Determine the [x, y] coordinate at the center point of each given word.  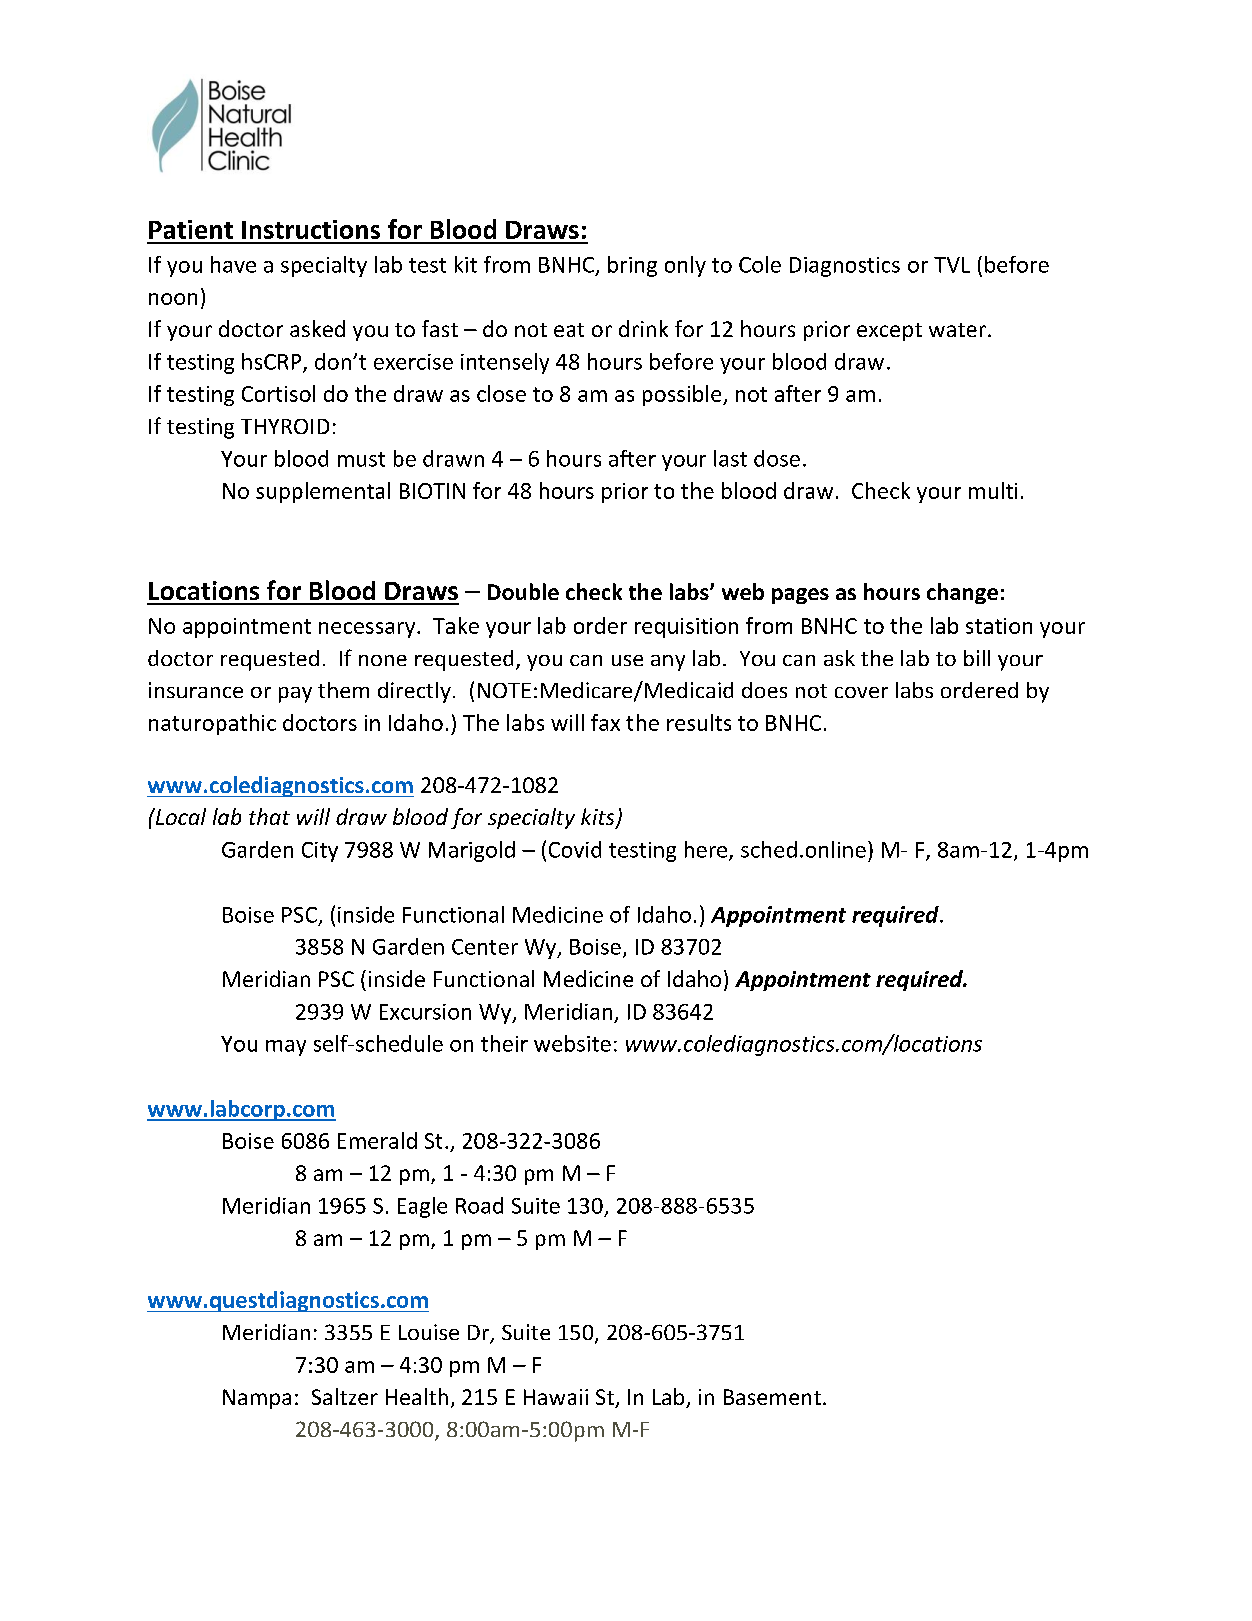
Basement [772, 1397]
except [889, 332]
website [572, 1043]
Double [523, 591]
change [962, 593]
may [286, 1048]
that [269, 816]
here [707, 850]
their [504, 1043]
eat [569, 330]
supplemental [323, 492]
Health [417, 1396]
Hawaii [556, 1397]
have [233, 264]
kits [599, 818]
